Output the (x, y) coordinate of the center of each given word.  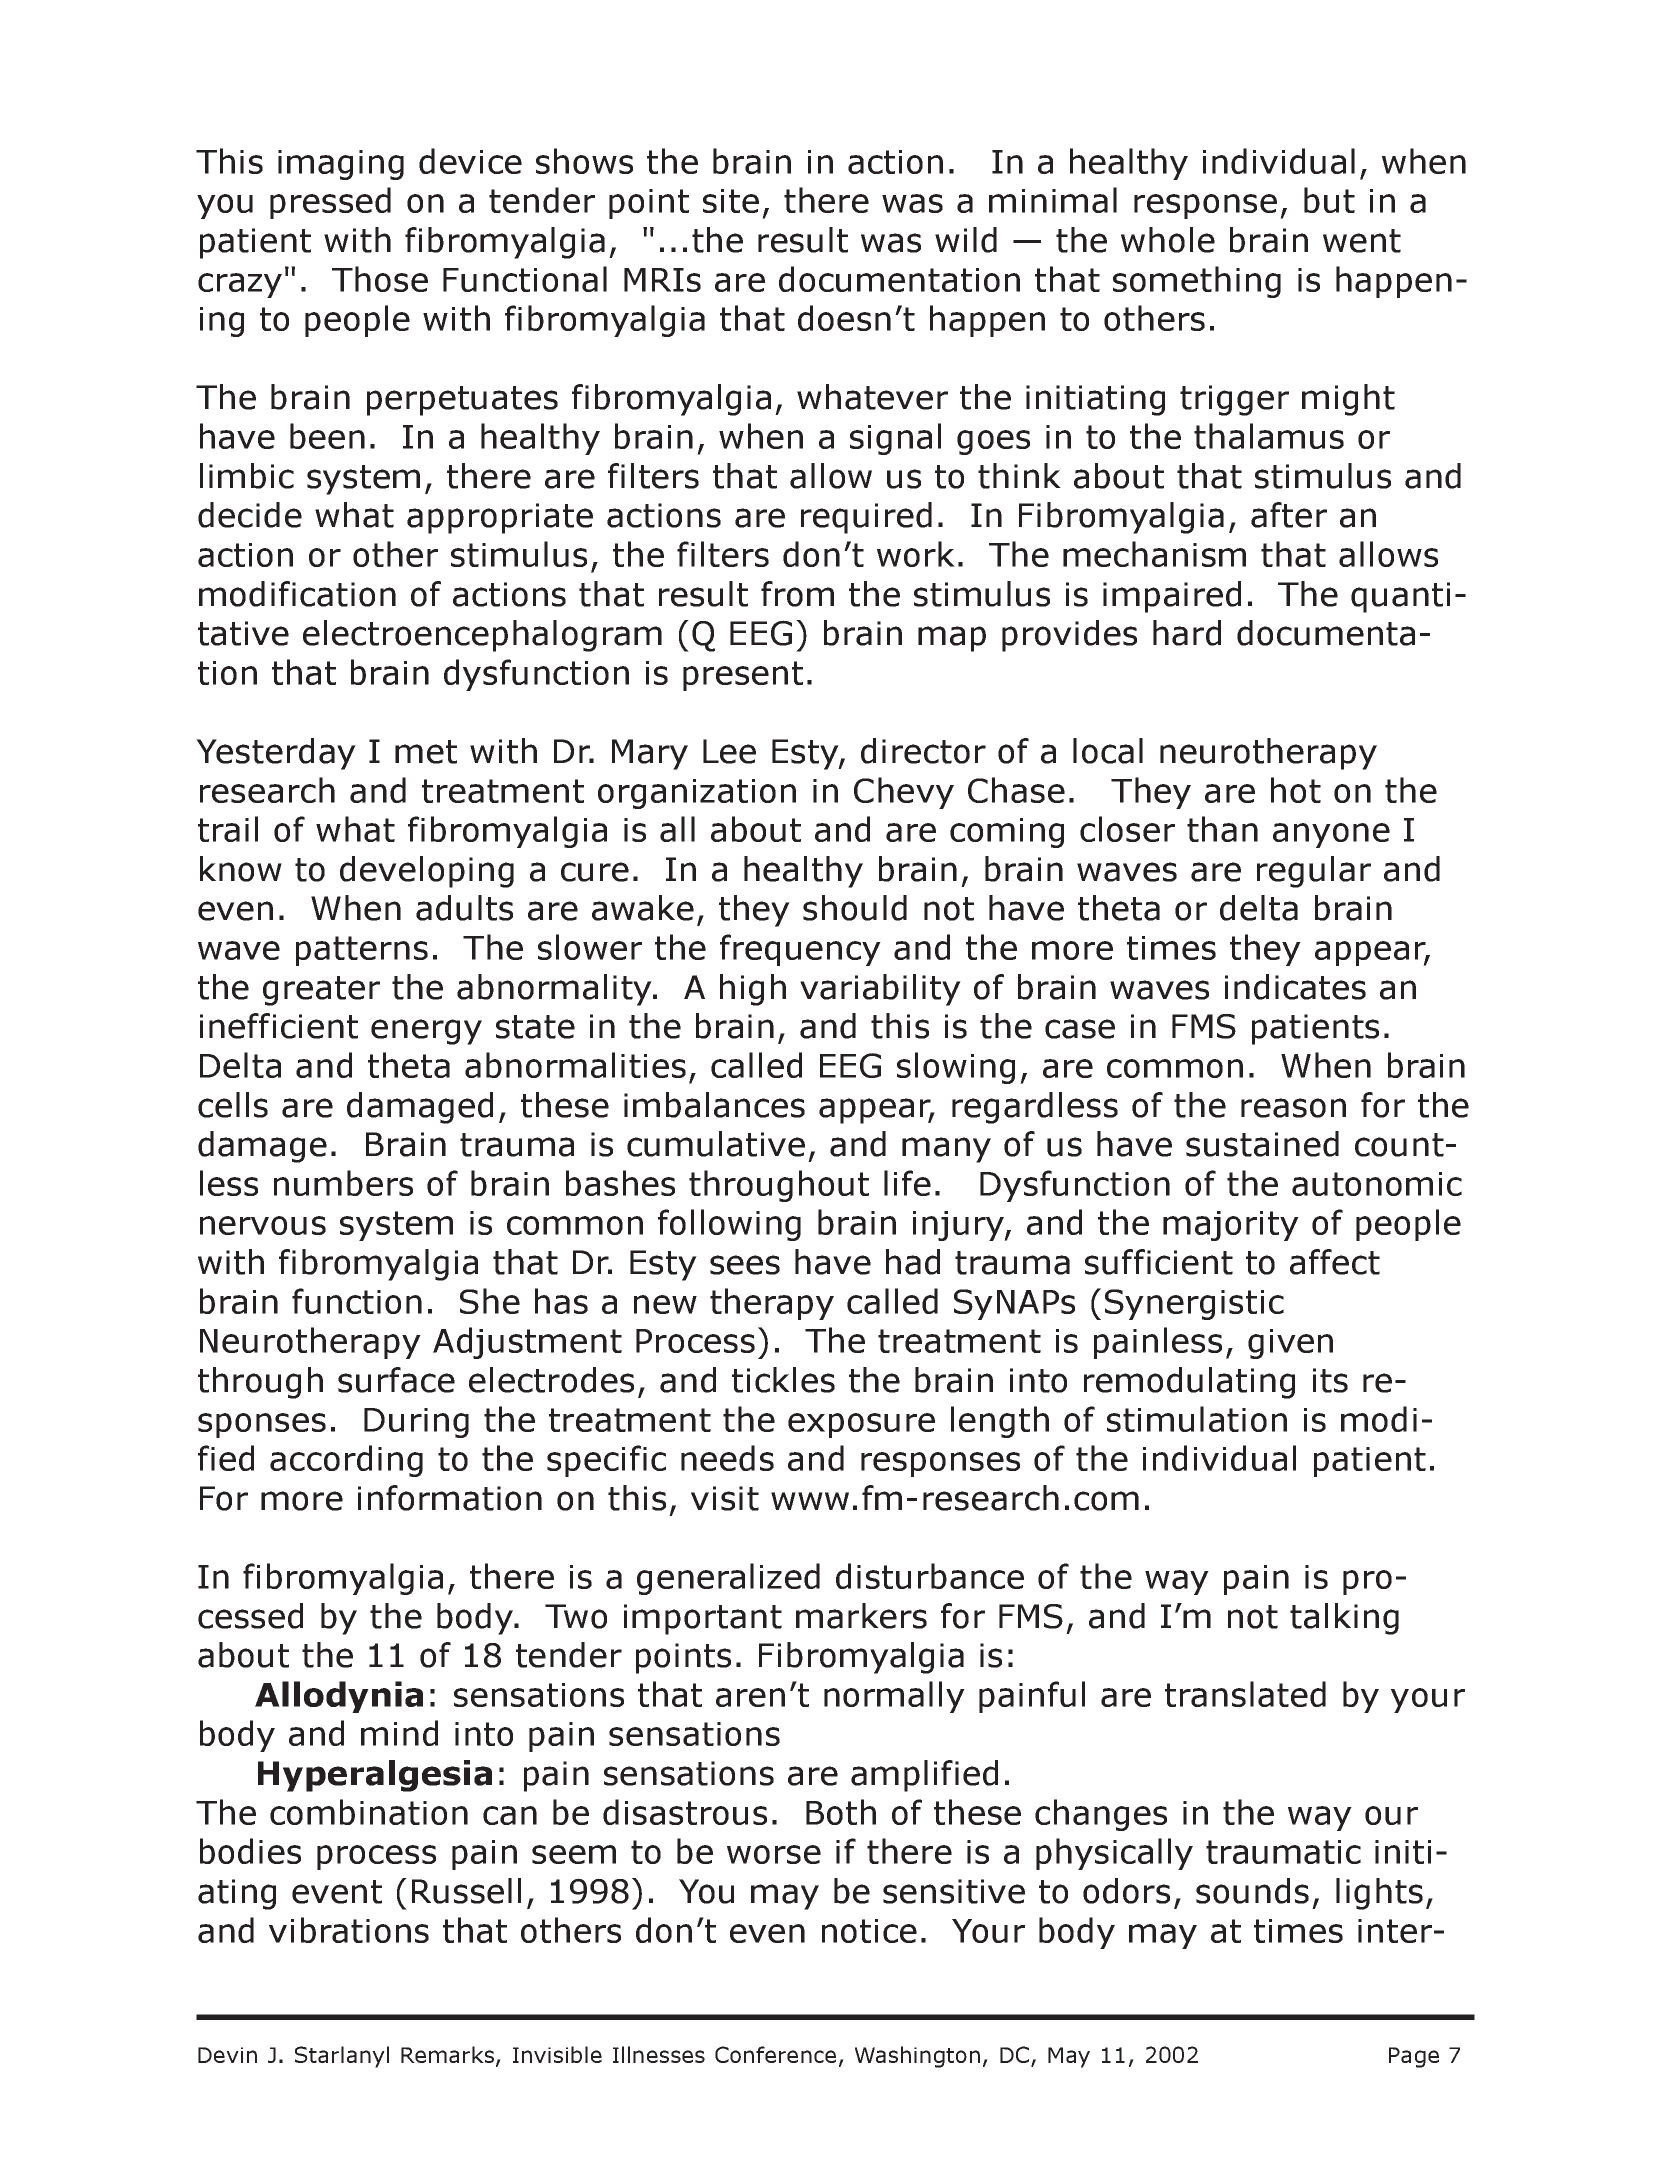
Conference (775, 2054)
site (731, 201)
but (1329, 200)
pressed (330, 203)
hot (1296, 790)
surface (396, 1380)
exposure (861, 1425)
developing (427, 872)
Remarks (449, 2056)
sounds (1252, 1891)
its (1330, 1380)
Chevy (904, 793)
